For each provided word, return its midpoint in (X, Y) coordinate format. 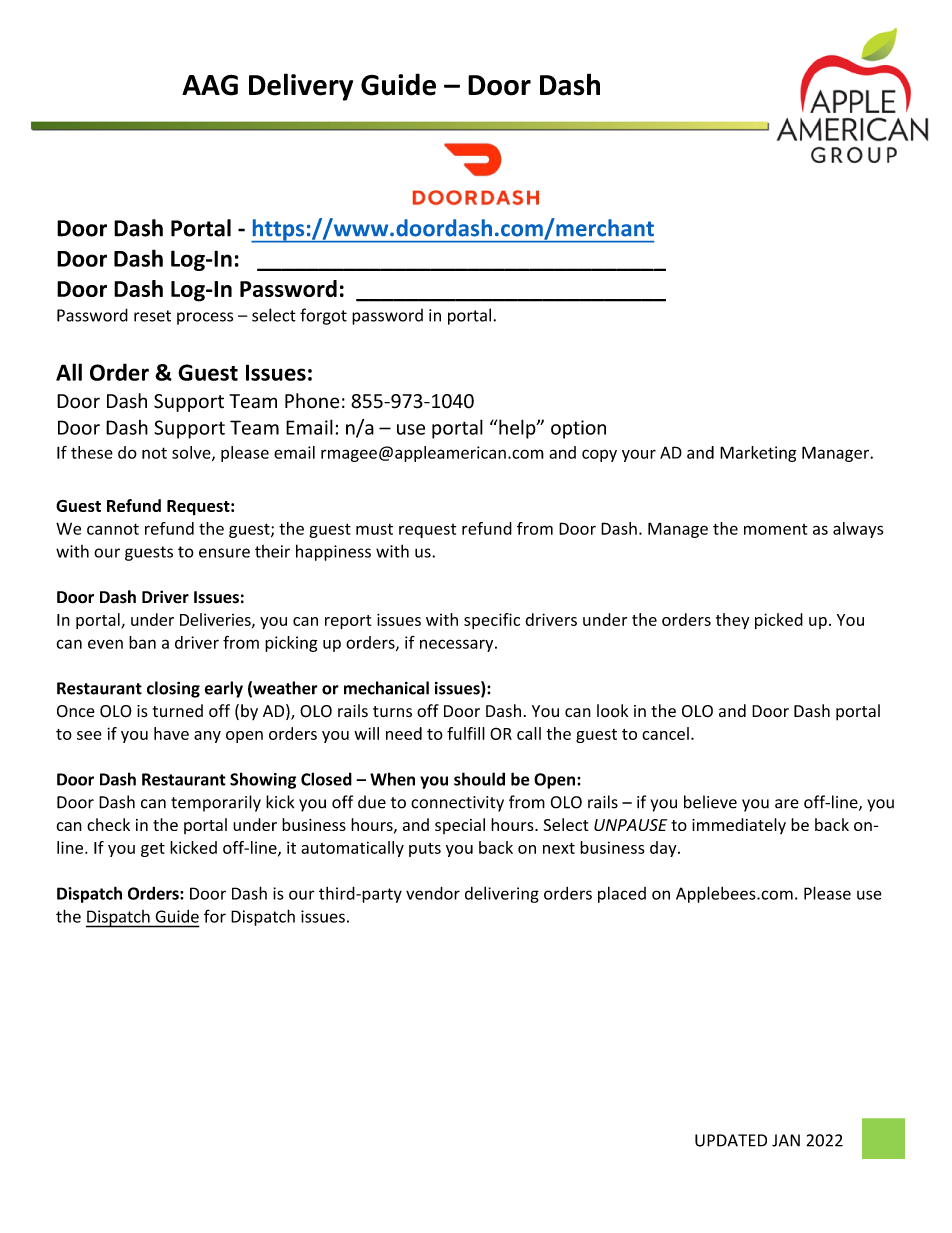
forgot (323, 316)
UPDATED (731, 1140)
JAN (786, 1140)
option (578, 429)
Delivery (301, 87)
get (153, 850)
